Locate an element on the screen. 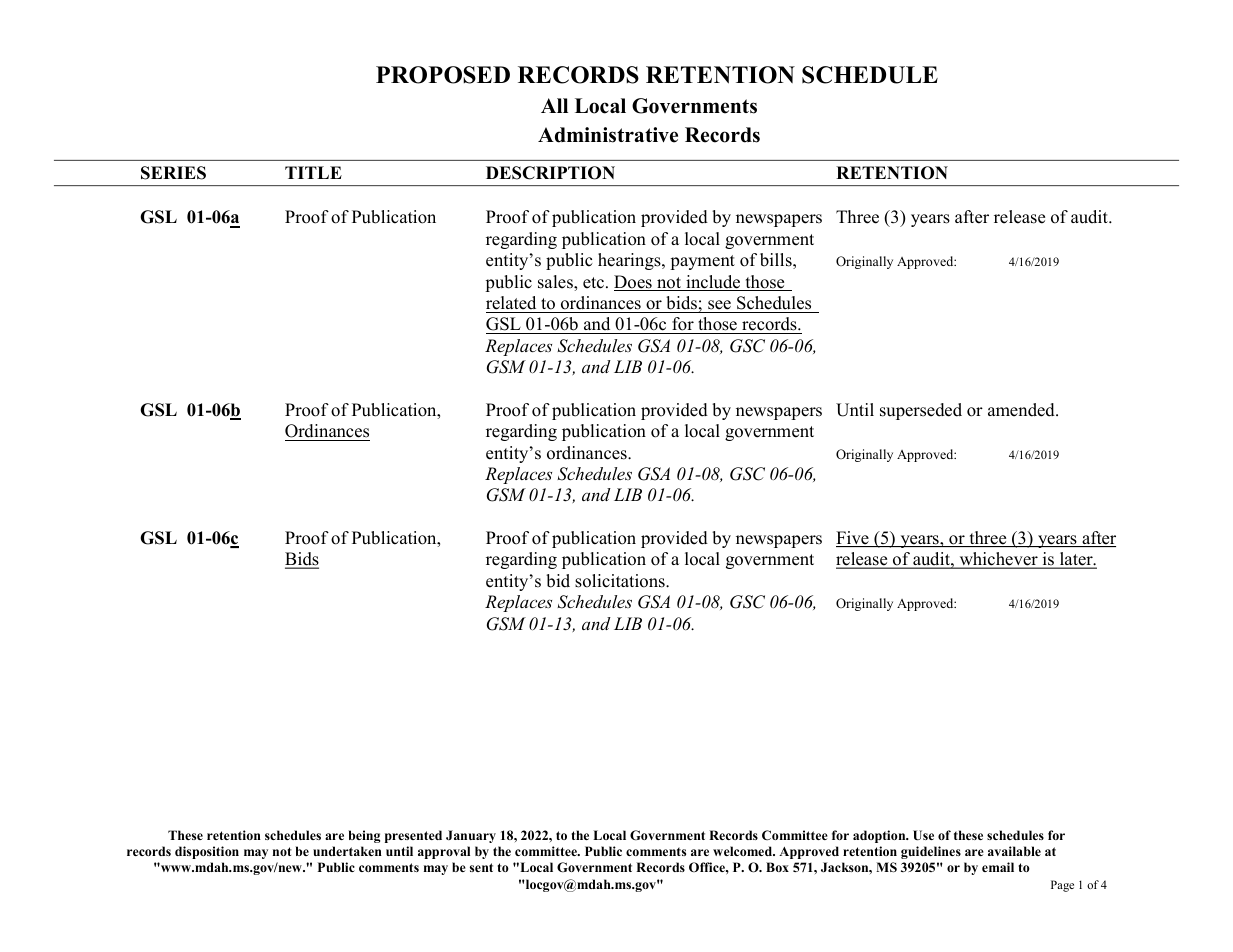 The height and width of the screenshot is (952, 1233). see is located at coordinates (719, 305).
